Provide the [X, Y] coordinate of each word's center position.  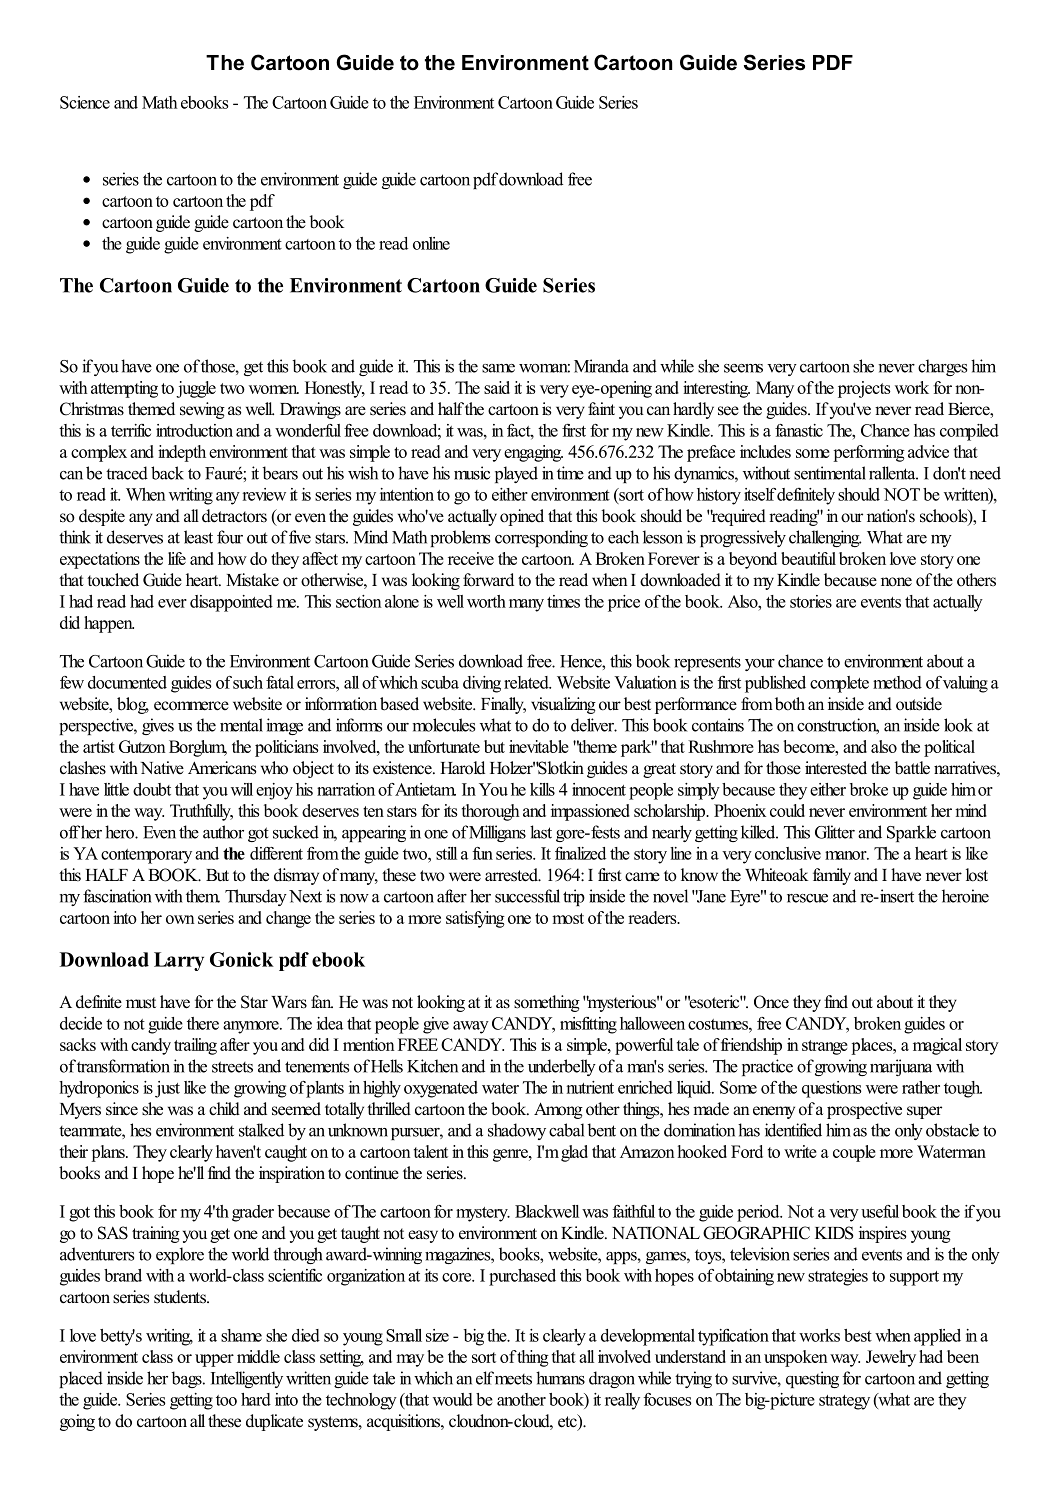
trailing [195, 1046]
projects [864, 389]
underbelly [562, 1067]
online [431, 243]
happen [109, 624]
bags [187, 1379]
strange [825, 1047]
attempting [124, 389]
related [527, 682]
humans [560, 1378]
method [897, 682]
